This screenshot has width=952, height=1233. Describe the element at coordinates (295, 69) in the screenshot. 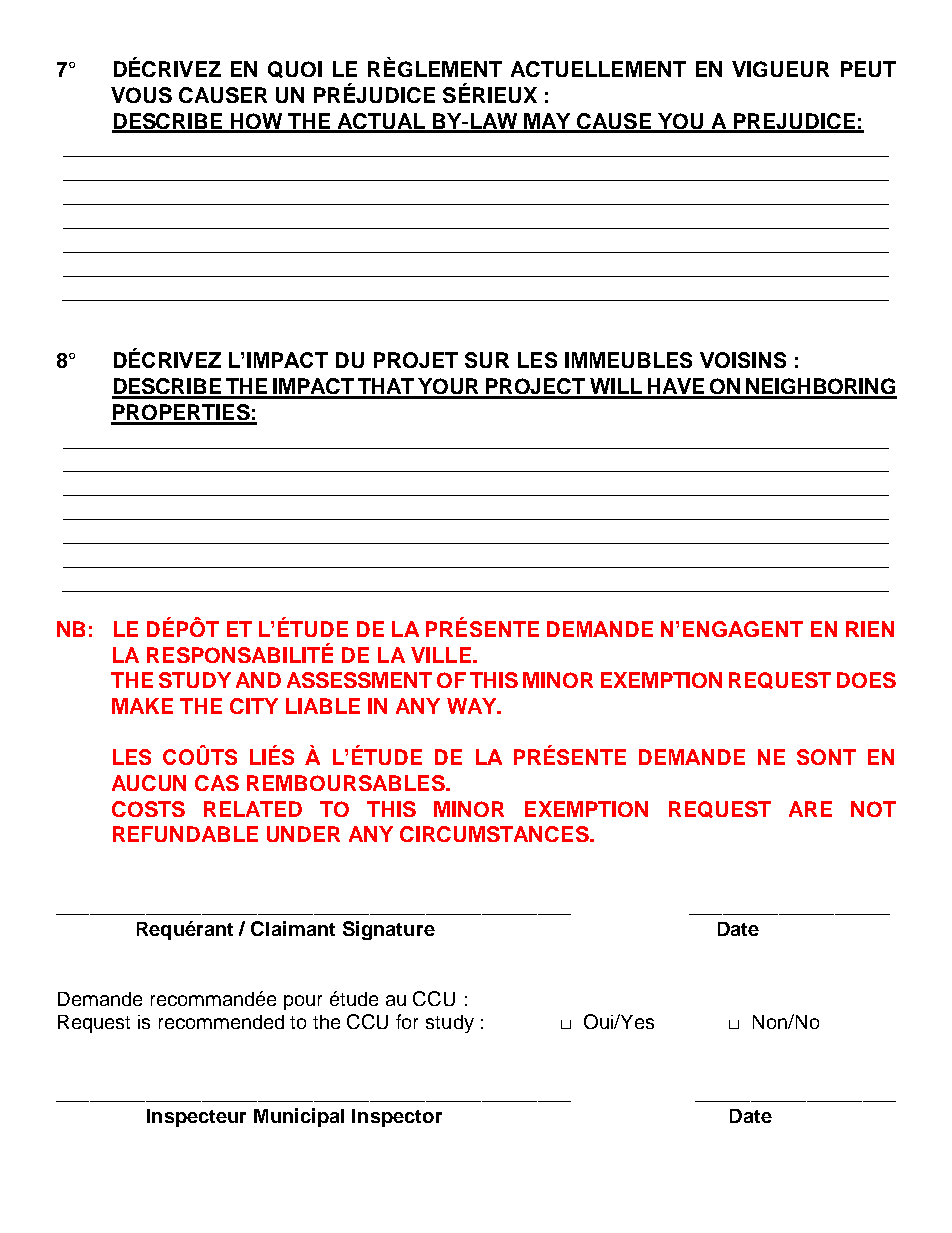

I see `QUOI` at that location.
